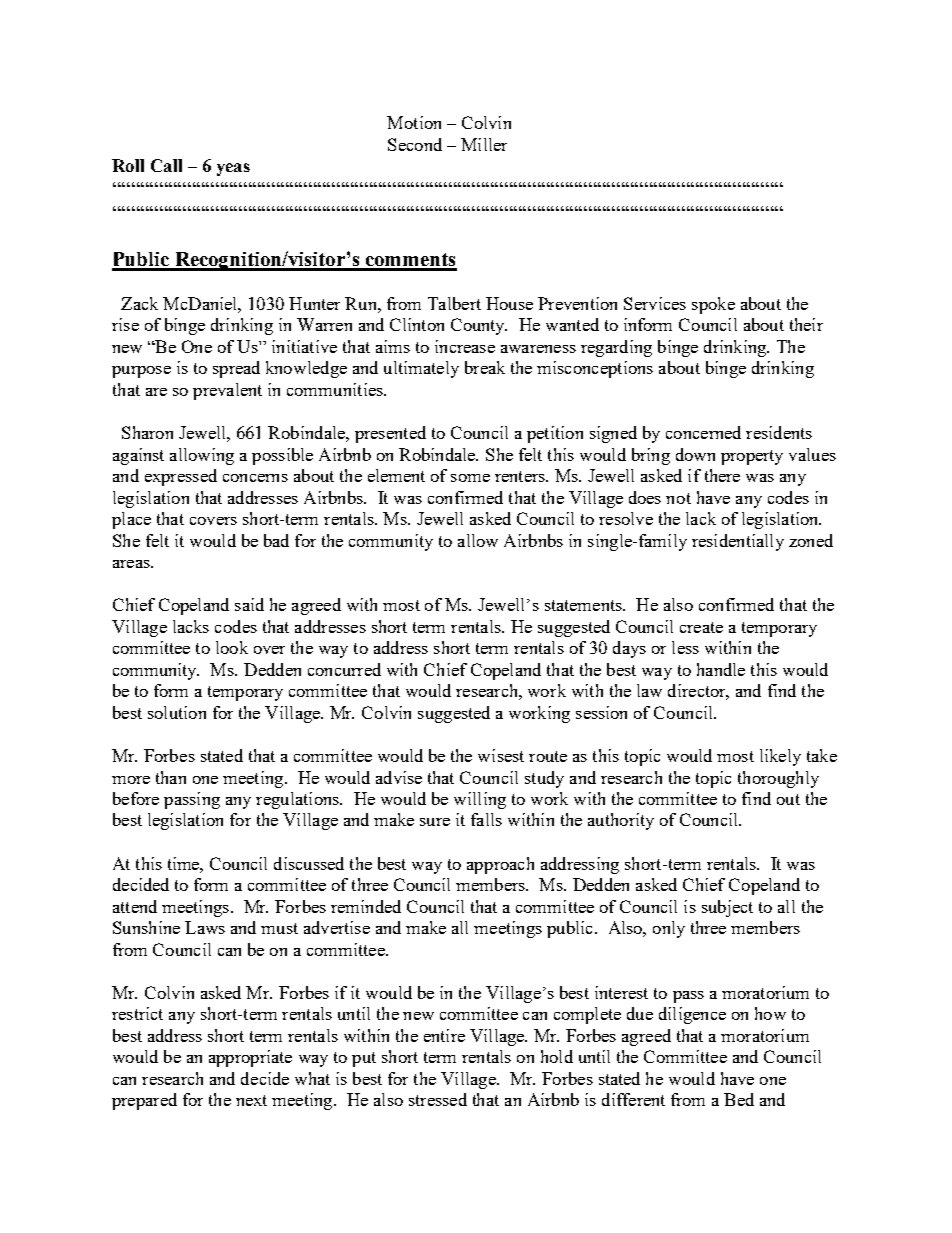 The height and width of the screenshot is (1233, 952). I want to click on expressed, so click(181, 477).
